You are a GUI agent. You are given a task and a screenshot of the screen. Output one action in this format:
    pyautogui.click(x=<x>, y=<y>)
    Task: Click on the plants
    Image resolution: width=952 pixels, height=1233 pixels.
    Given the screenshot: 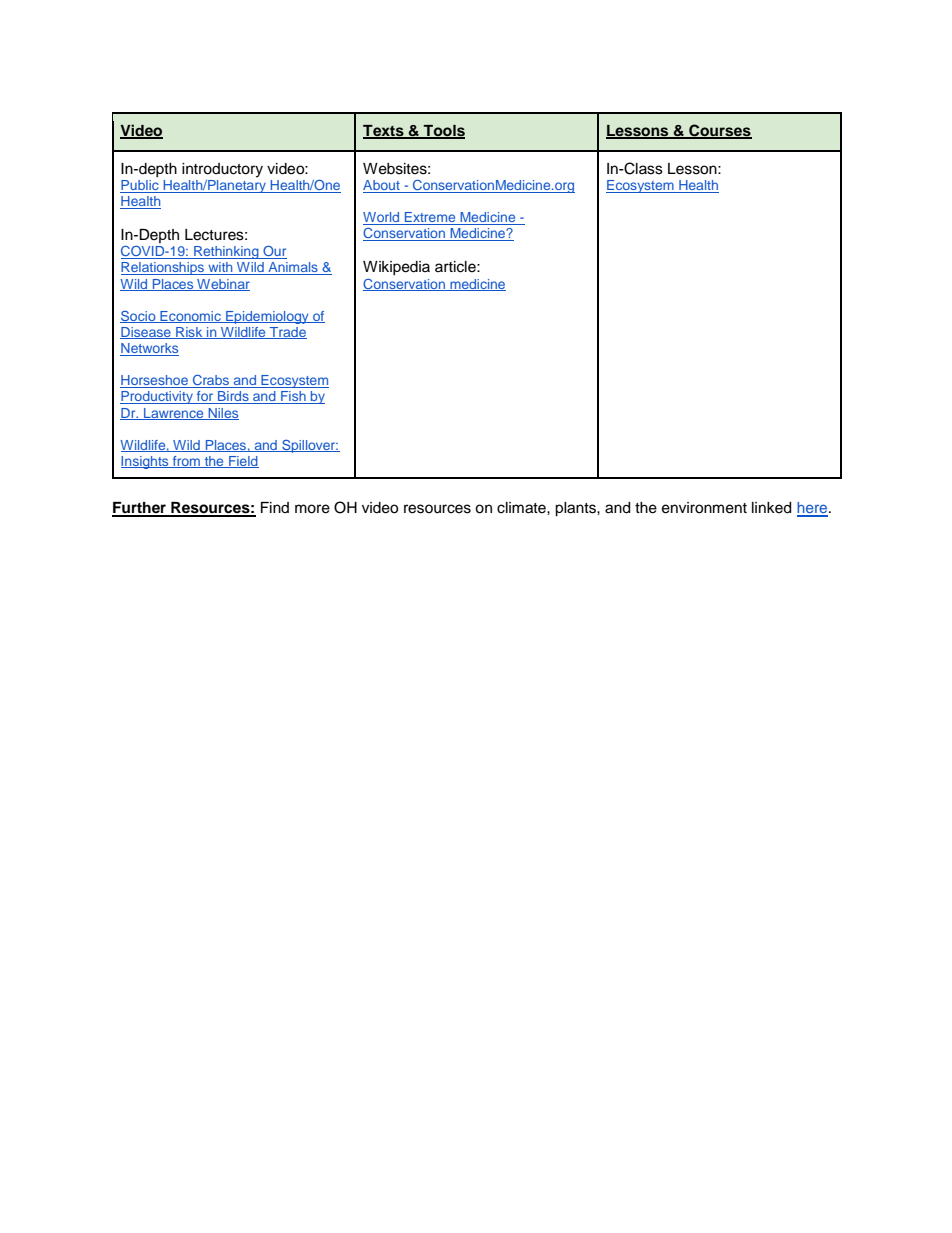 What is the action you would take?
    pyautogui.click(x=576, y=509)
